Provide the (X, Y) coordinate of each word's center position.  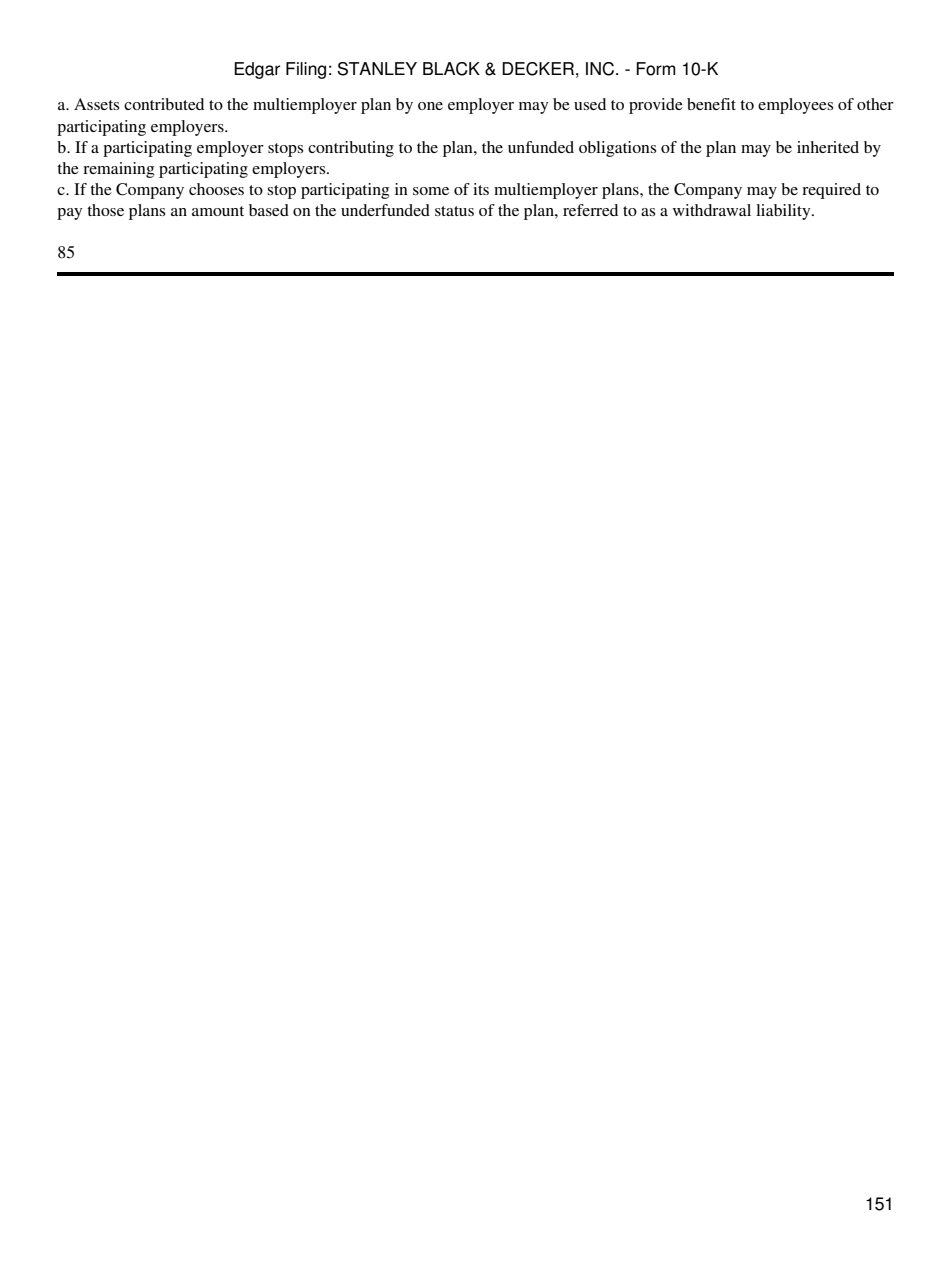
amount (218, 211)
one (430, 106)
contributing (351, 149)
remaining (118, 170)
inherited (828, 147)
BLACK (451, 69)
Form (656, 69)
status (454, 211)
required (831, 191)
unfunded (541, 147)
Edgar (257, 70)
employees (795, 106)
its (481, 189)
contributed (164, 104)
